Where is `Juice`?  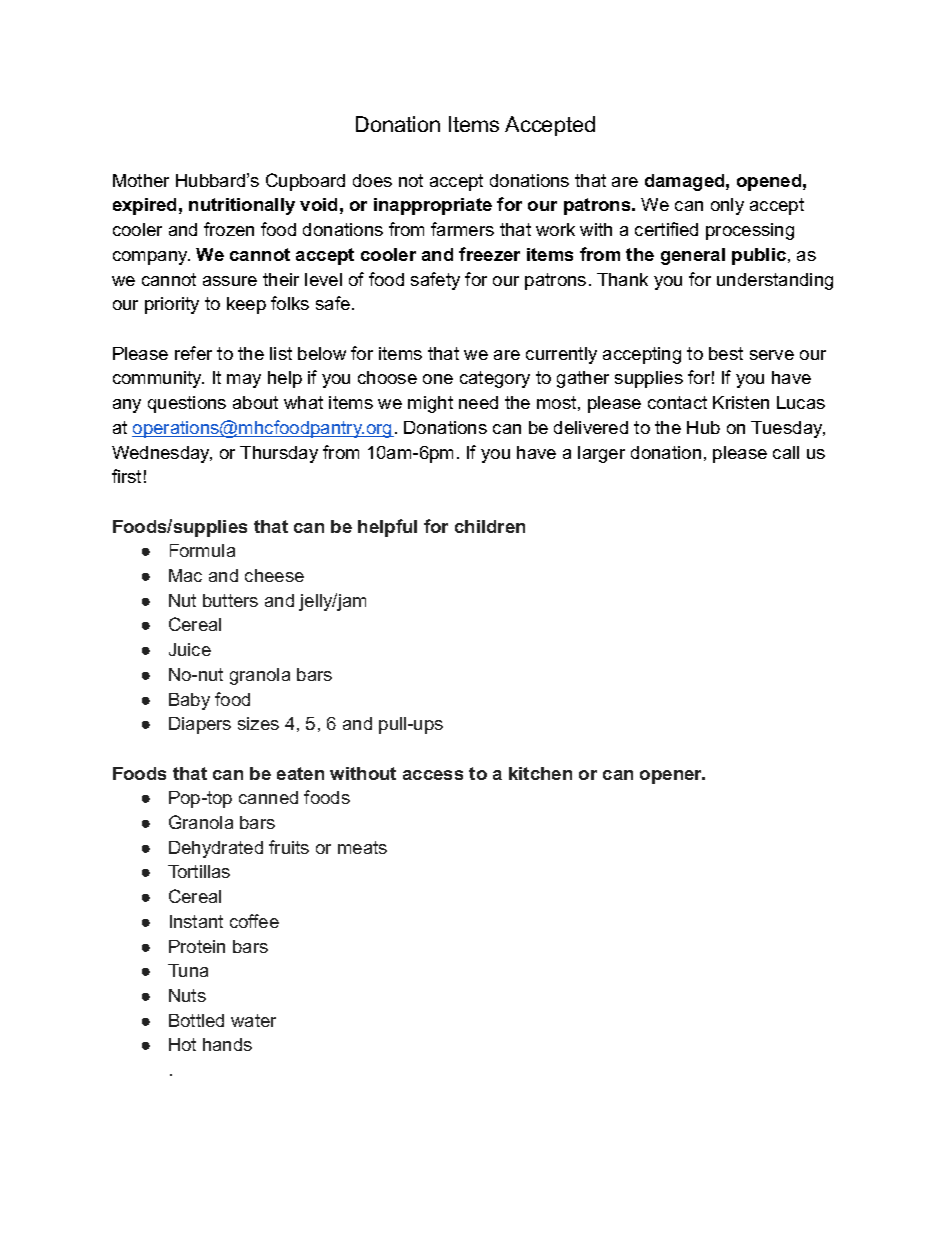
Juice is located at coordinates (190, 649).
